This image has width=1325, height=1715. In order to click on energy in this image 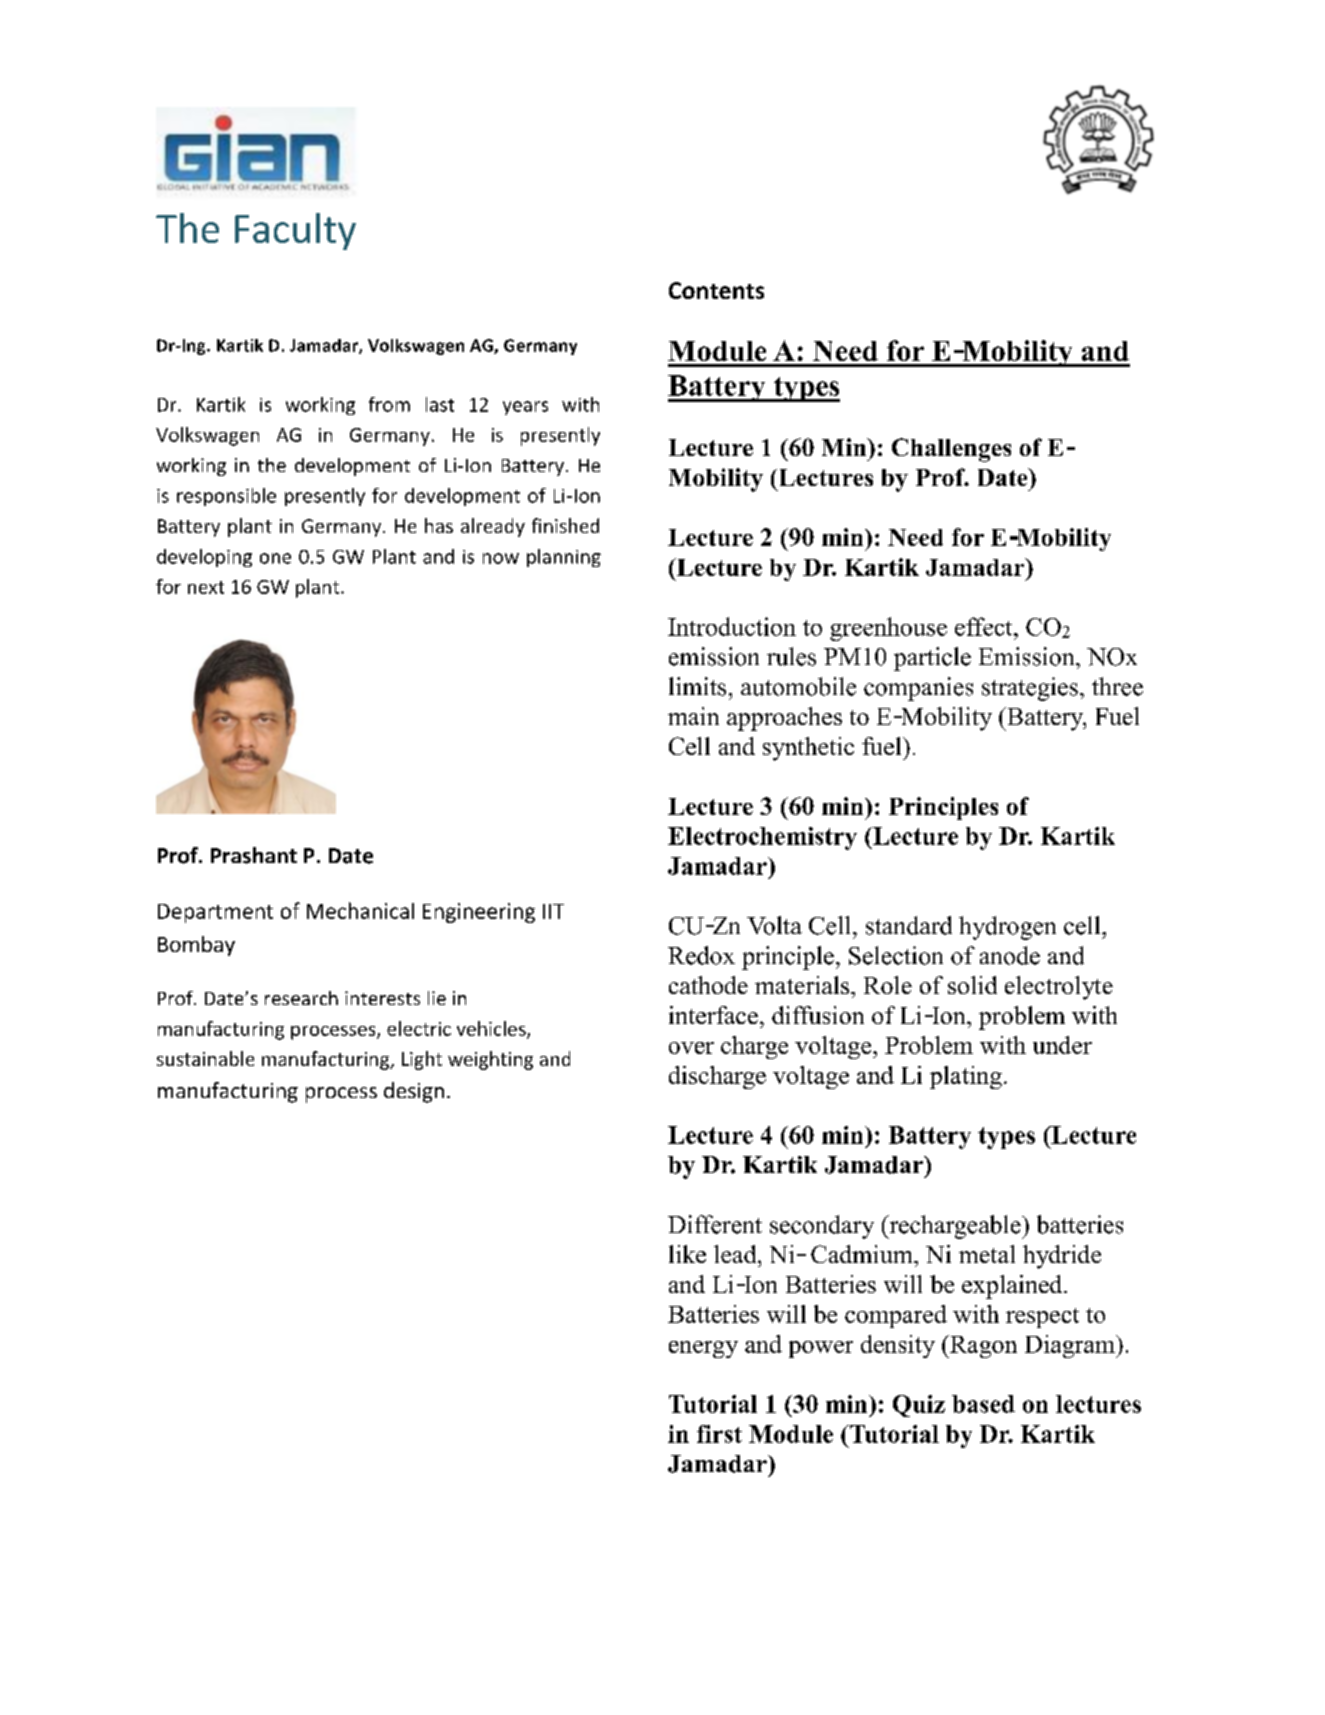, I will do `click(703, 1349)`.
